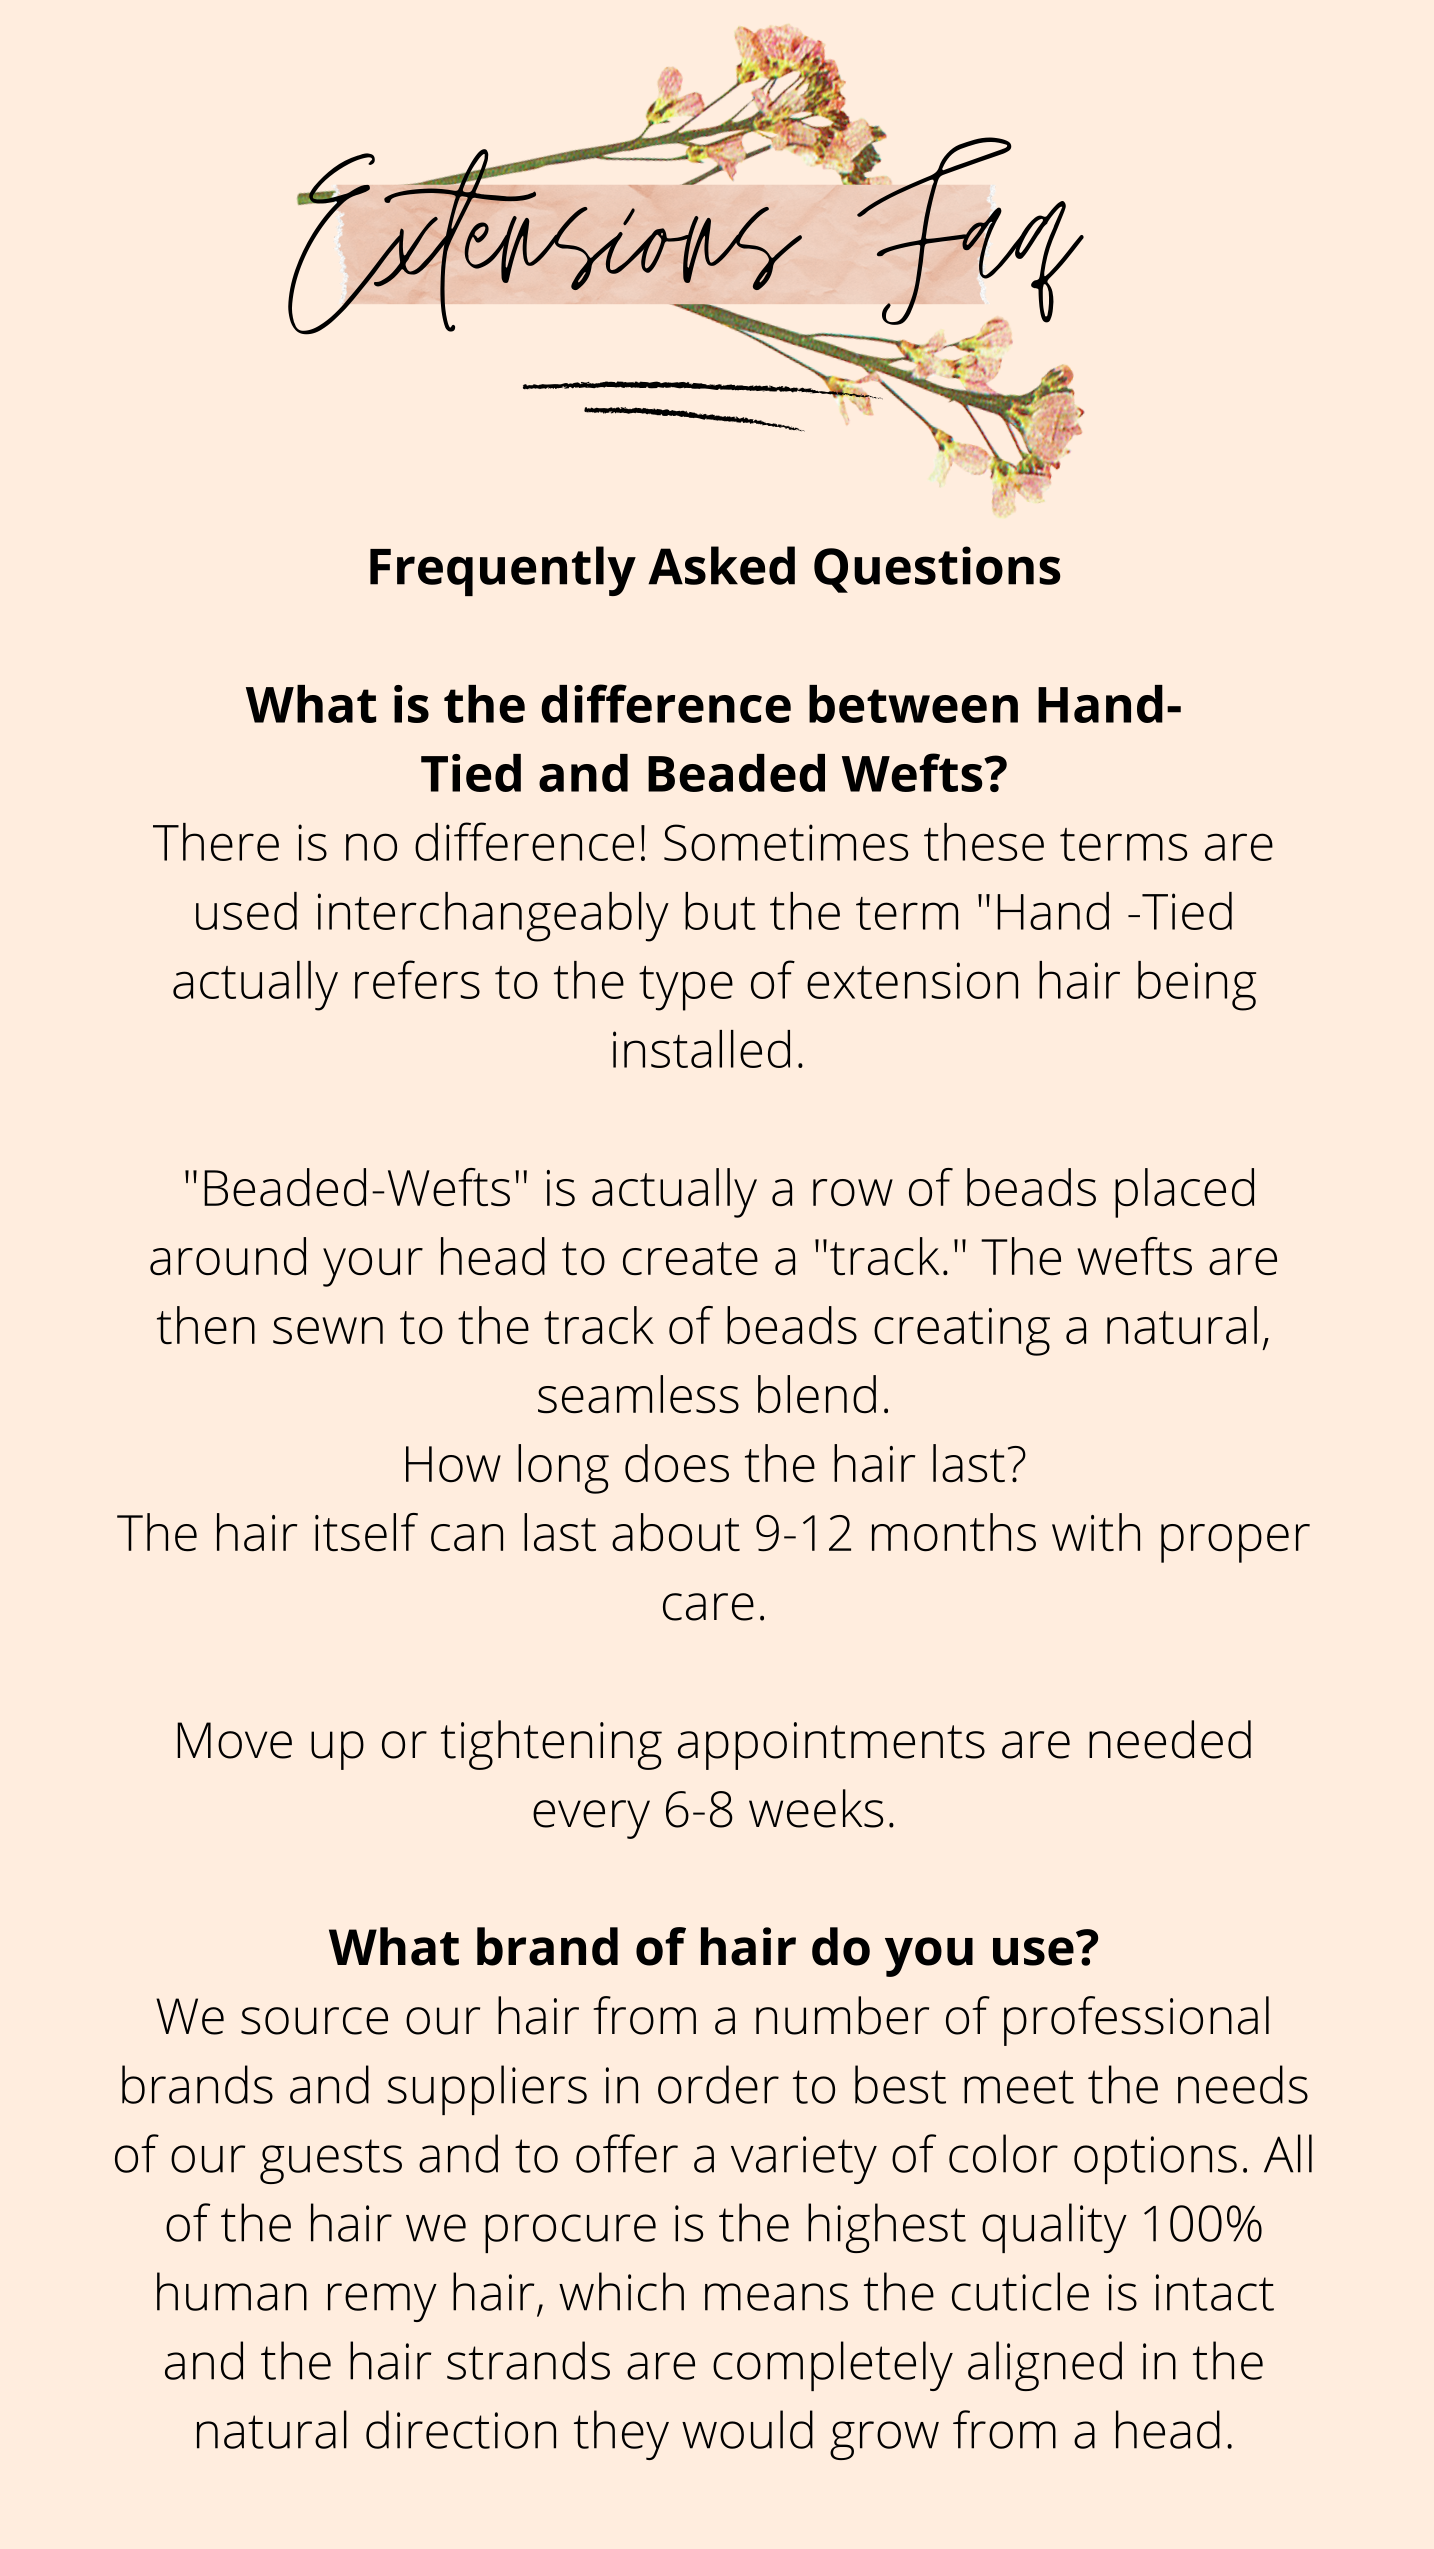 The image size is (1434, 2549). What do you see at coordinates (234, 1740) in the page?
I see `Move` at bounding box center [234, 1740].
